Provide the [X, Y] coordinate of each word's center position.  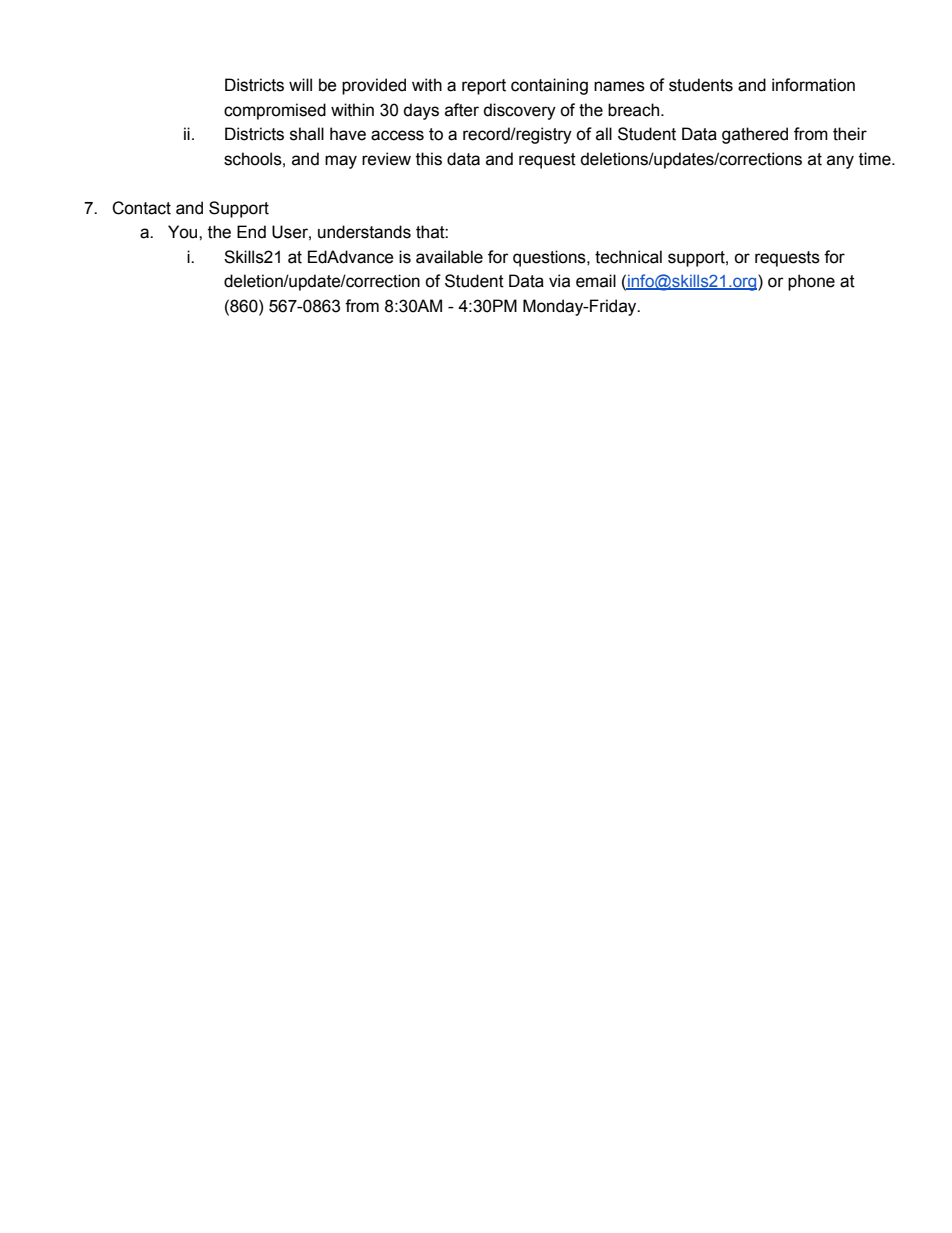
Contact [141, 208]
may [341, 162]
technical [628, 257]
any [840, 162]
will [300, 84]
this [429, 159]
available [449, 257]
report [484, 87]
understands [364, 232]
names [619, 86]
